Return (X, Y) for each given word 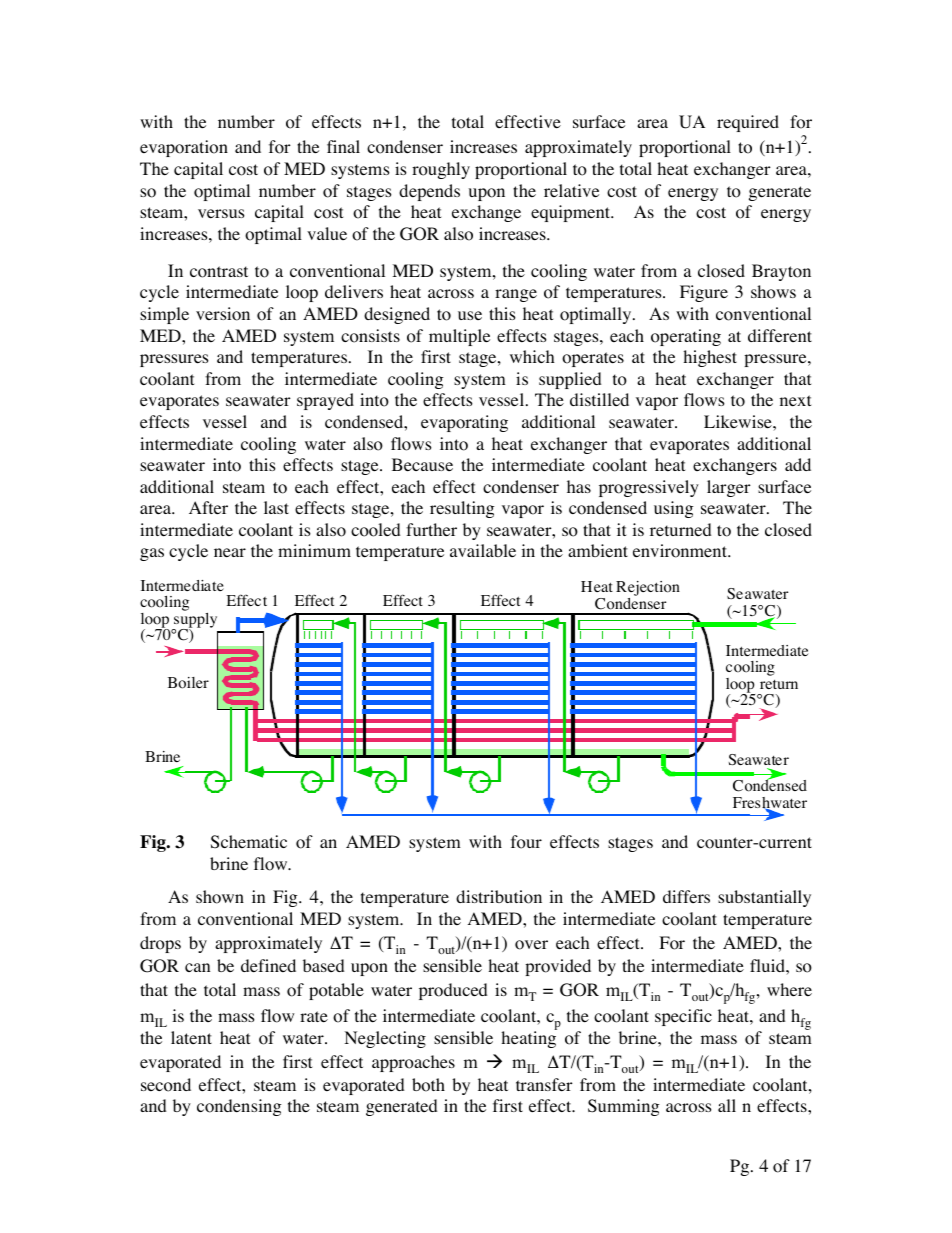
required (748, 123)
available (483, 550)
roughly (441, 170)
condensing (239, 1107)
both (428, 1085)
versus (221, 213)
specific (683, 1017)
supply (194, 621)
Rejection (648, 590)
